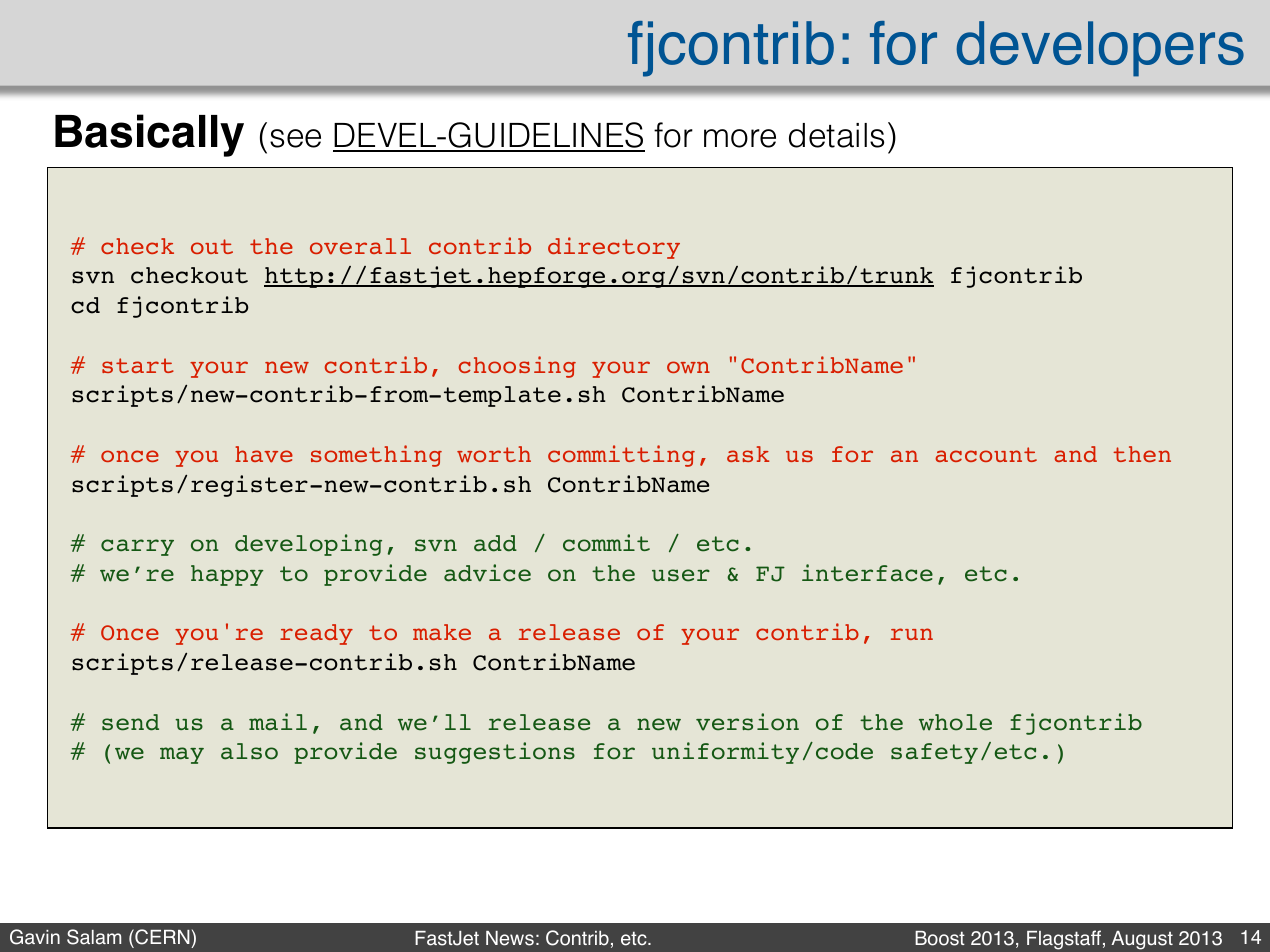 The image size is (1270, 952). I want to click on make, so click(442, 632).
